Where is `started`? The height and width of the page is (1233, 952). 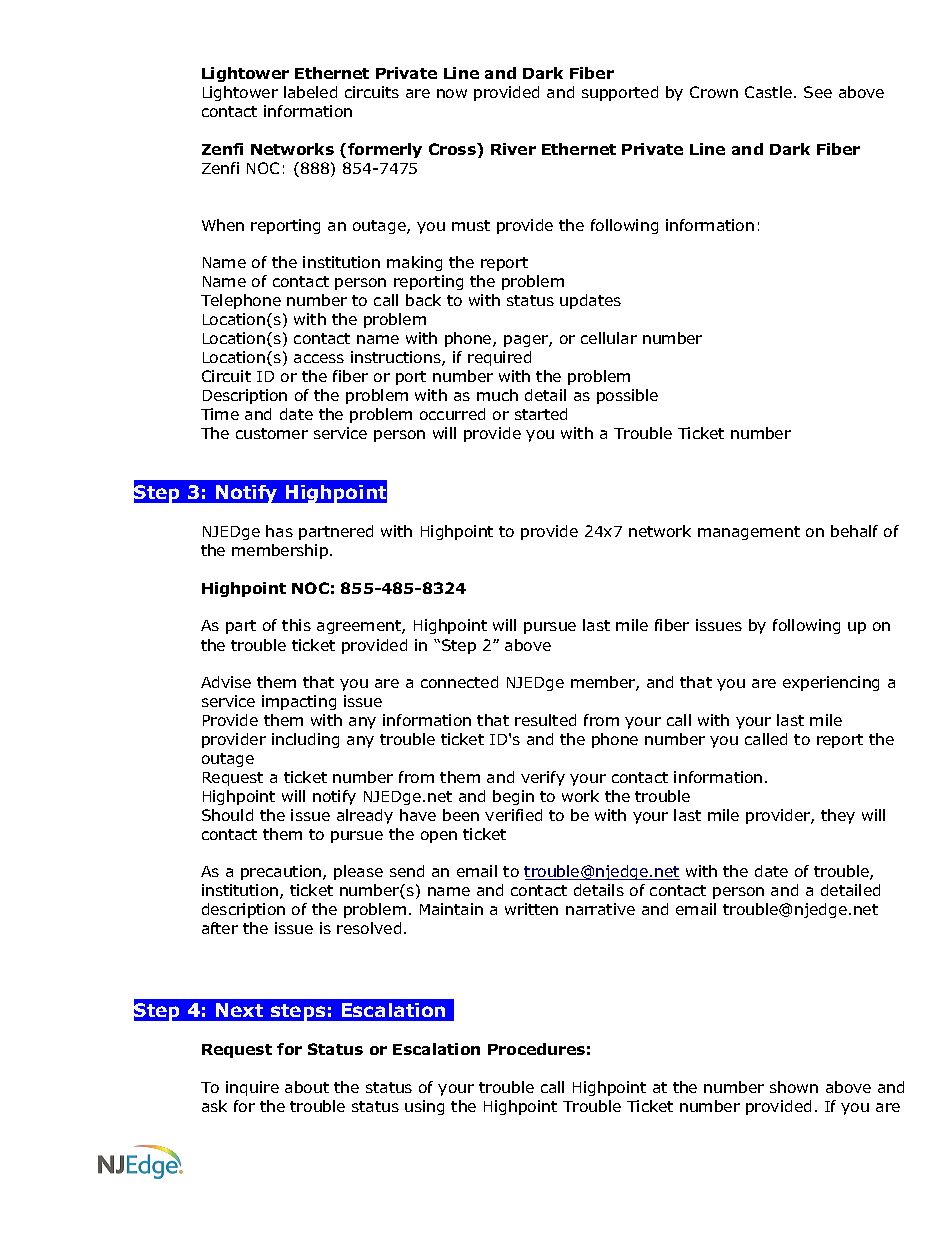
started is located at coordinates (541, 414).
